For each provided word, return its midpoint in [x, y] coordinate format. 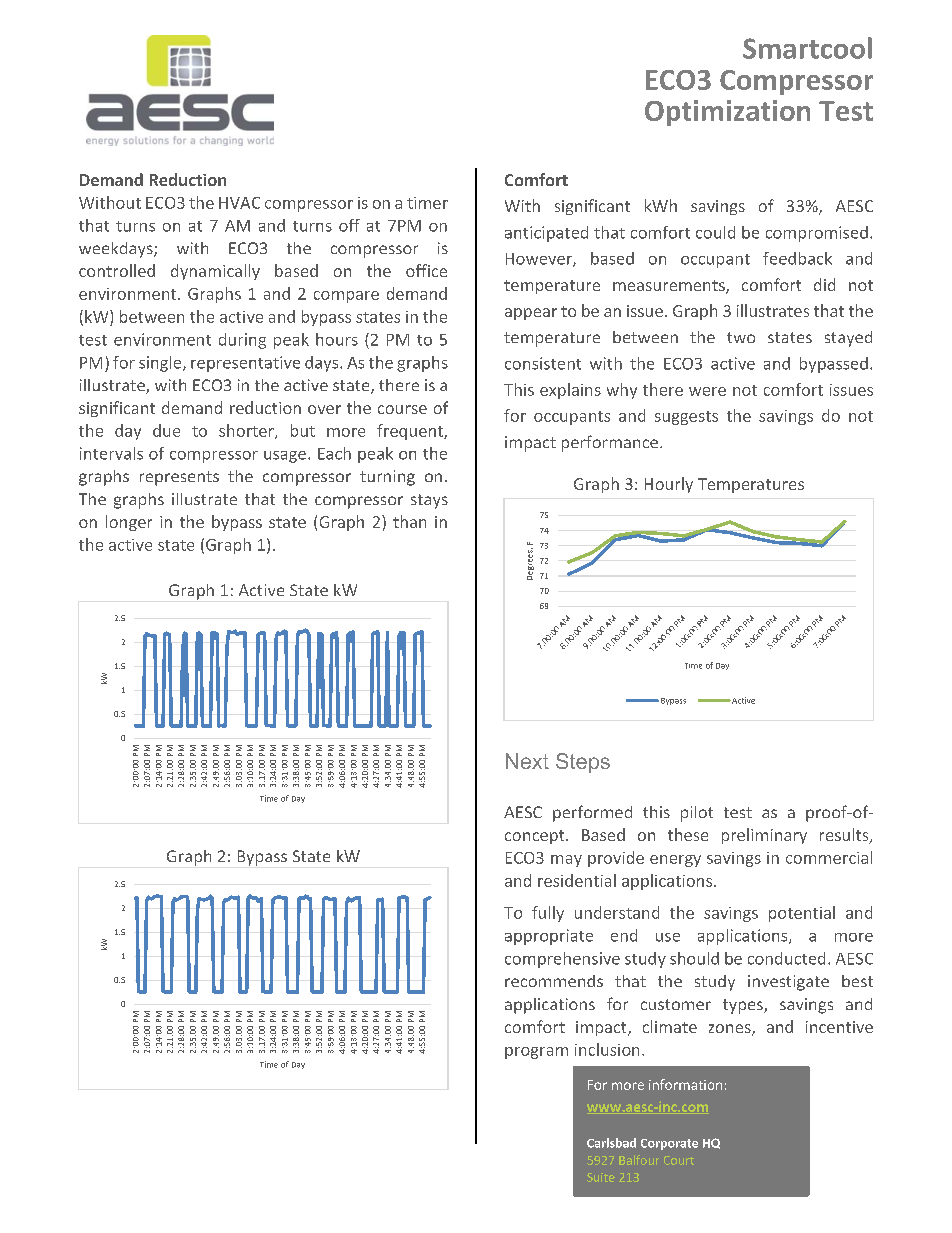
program [536, 1053]
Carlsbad [611, 1143]
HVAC [239, 203]
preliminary [764, 836]
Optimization [727, 113]
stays [429, 501]
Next [527, 761]
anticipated [546, 234]
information [685, 1084]
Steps [583, 763]
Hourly [669, 485]
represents [179, 478]
